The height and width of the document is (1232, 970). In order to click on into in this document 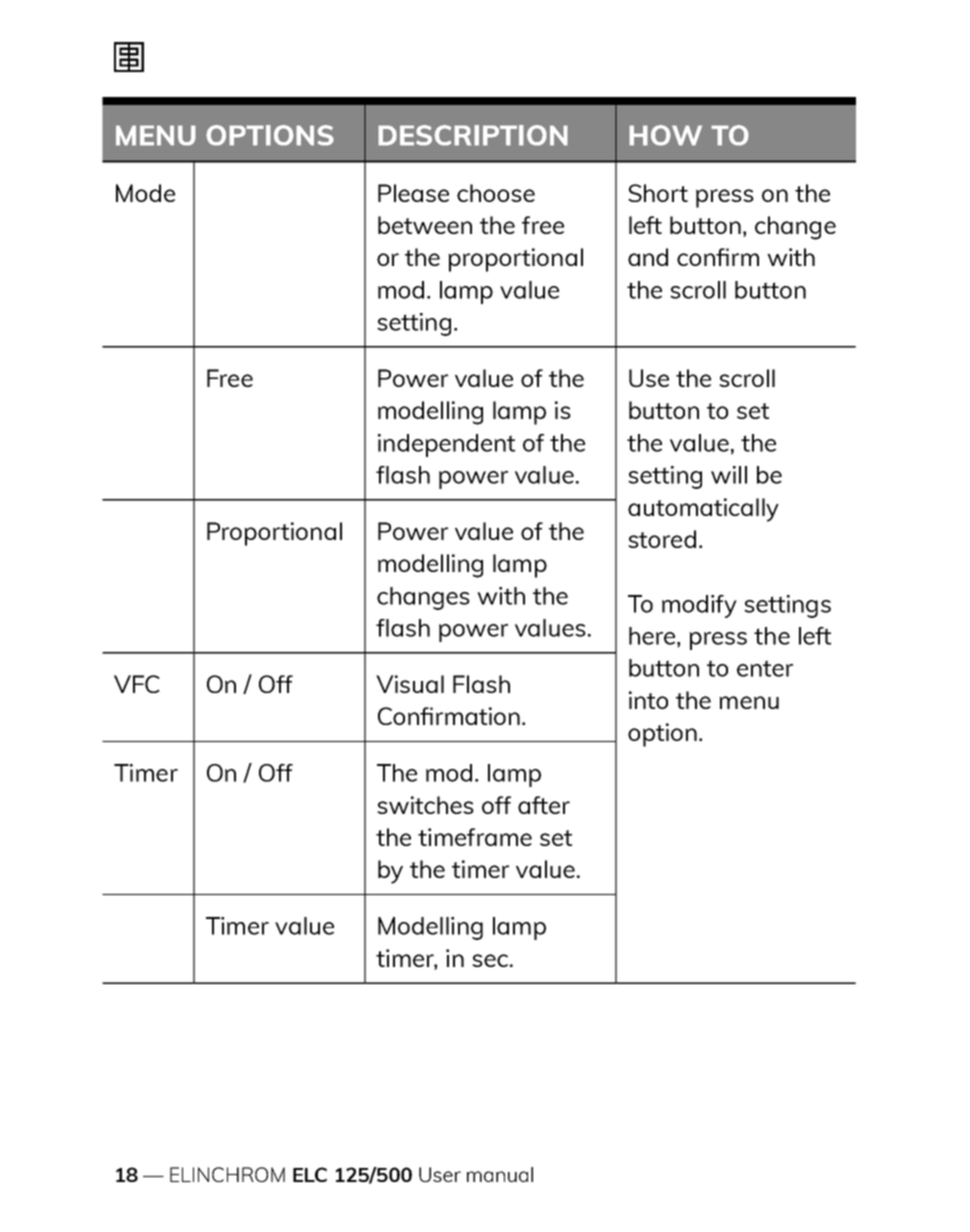, I will do `click(648, 700)`.
